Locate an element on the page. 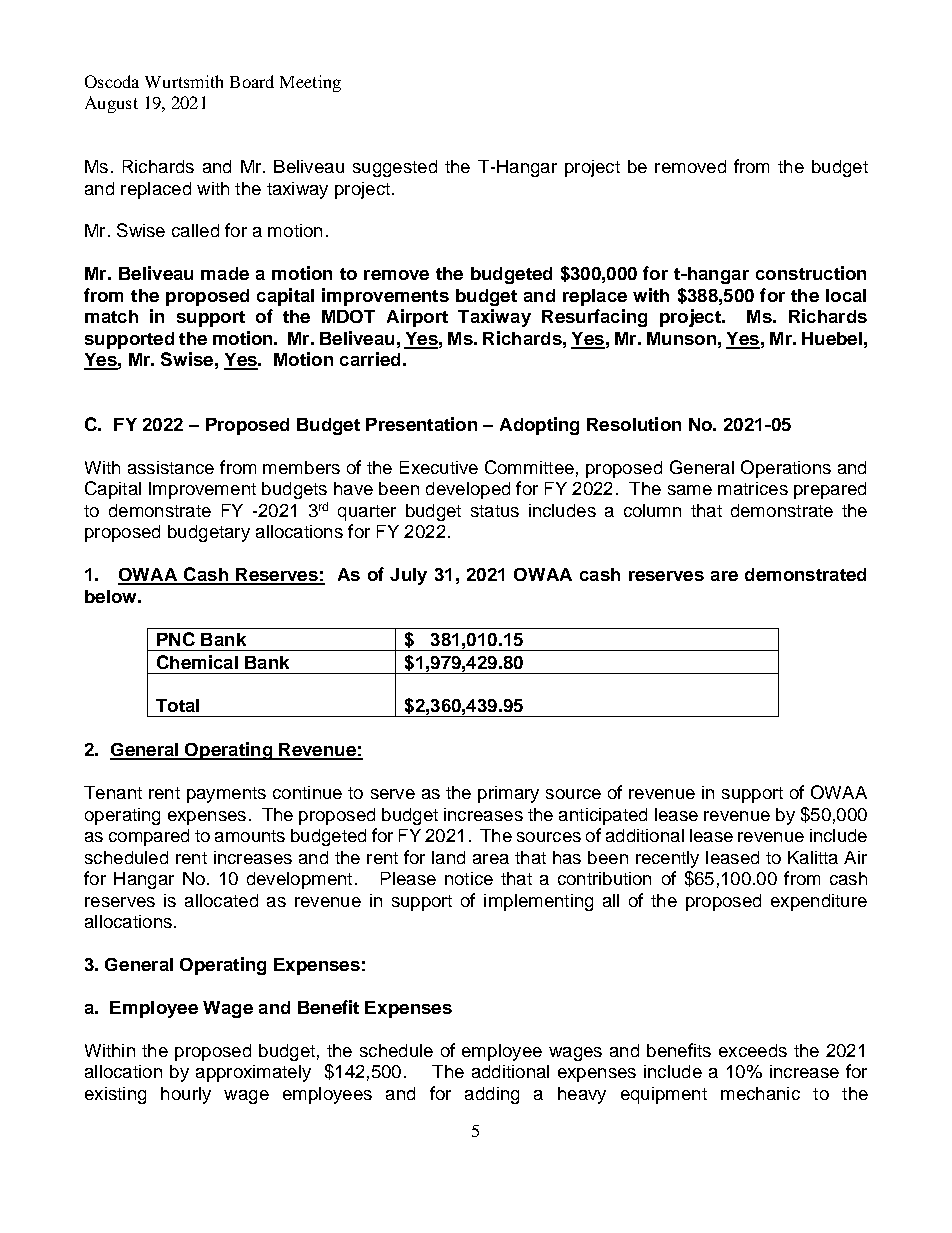  Board is located at coordinates (252, 81).
